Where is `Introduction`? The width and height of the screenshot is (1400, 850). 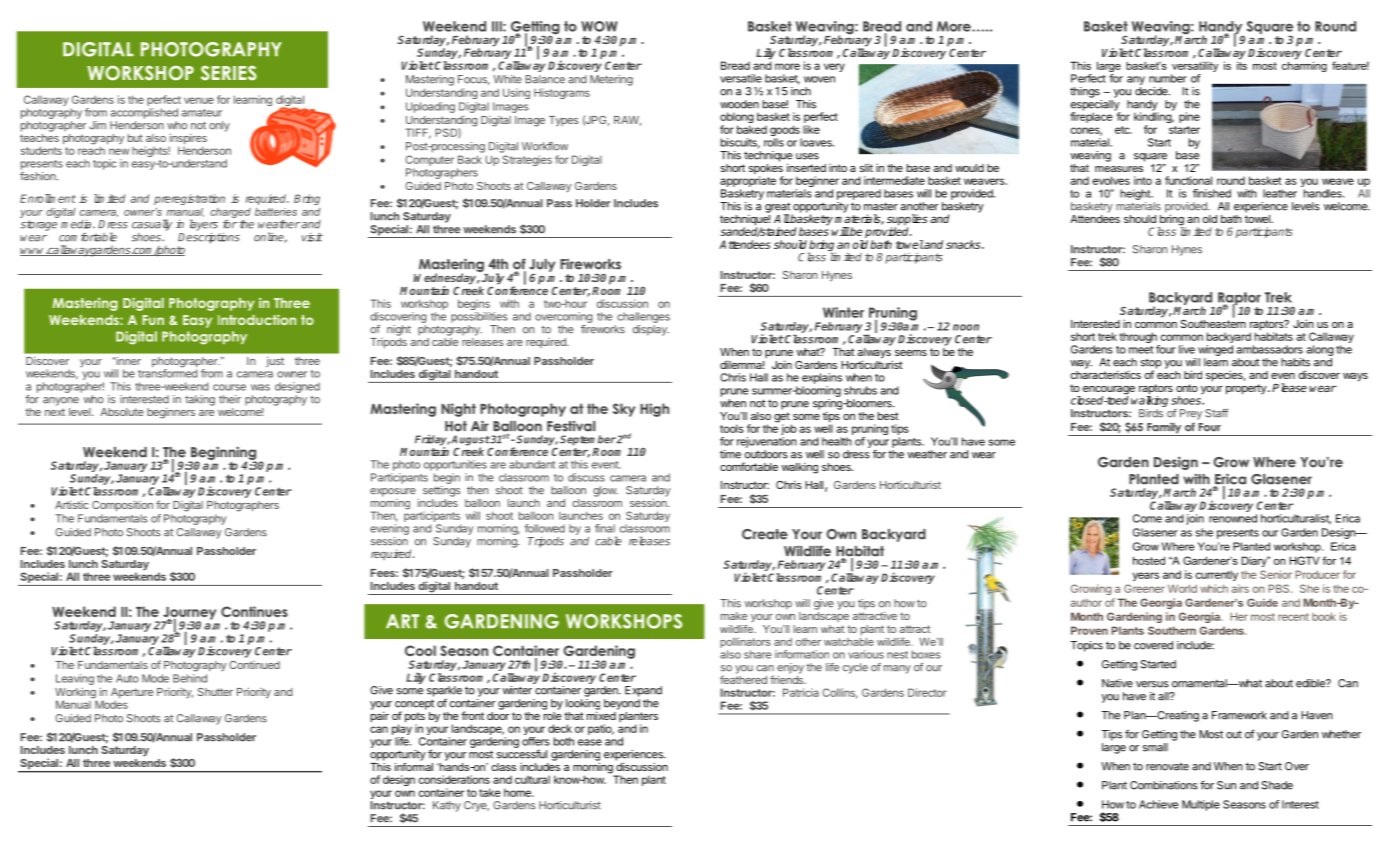
Introduction is located at coordinates (257, 319).
